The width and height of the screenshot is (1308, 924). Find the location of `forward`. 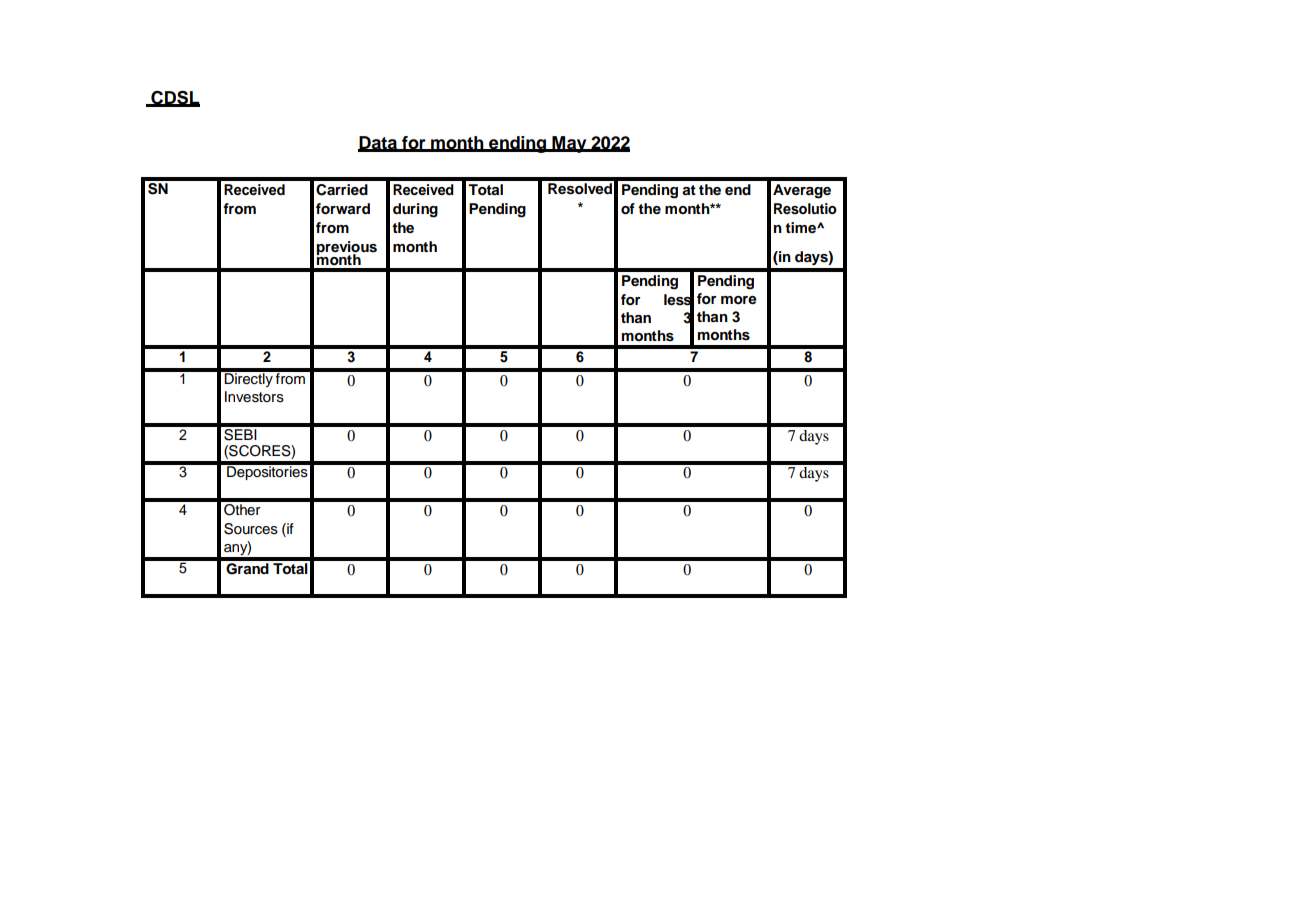

forward is located at coordinates (343, 209).
